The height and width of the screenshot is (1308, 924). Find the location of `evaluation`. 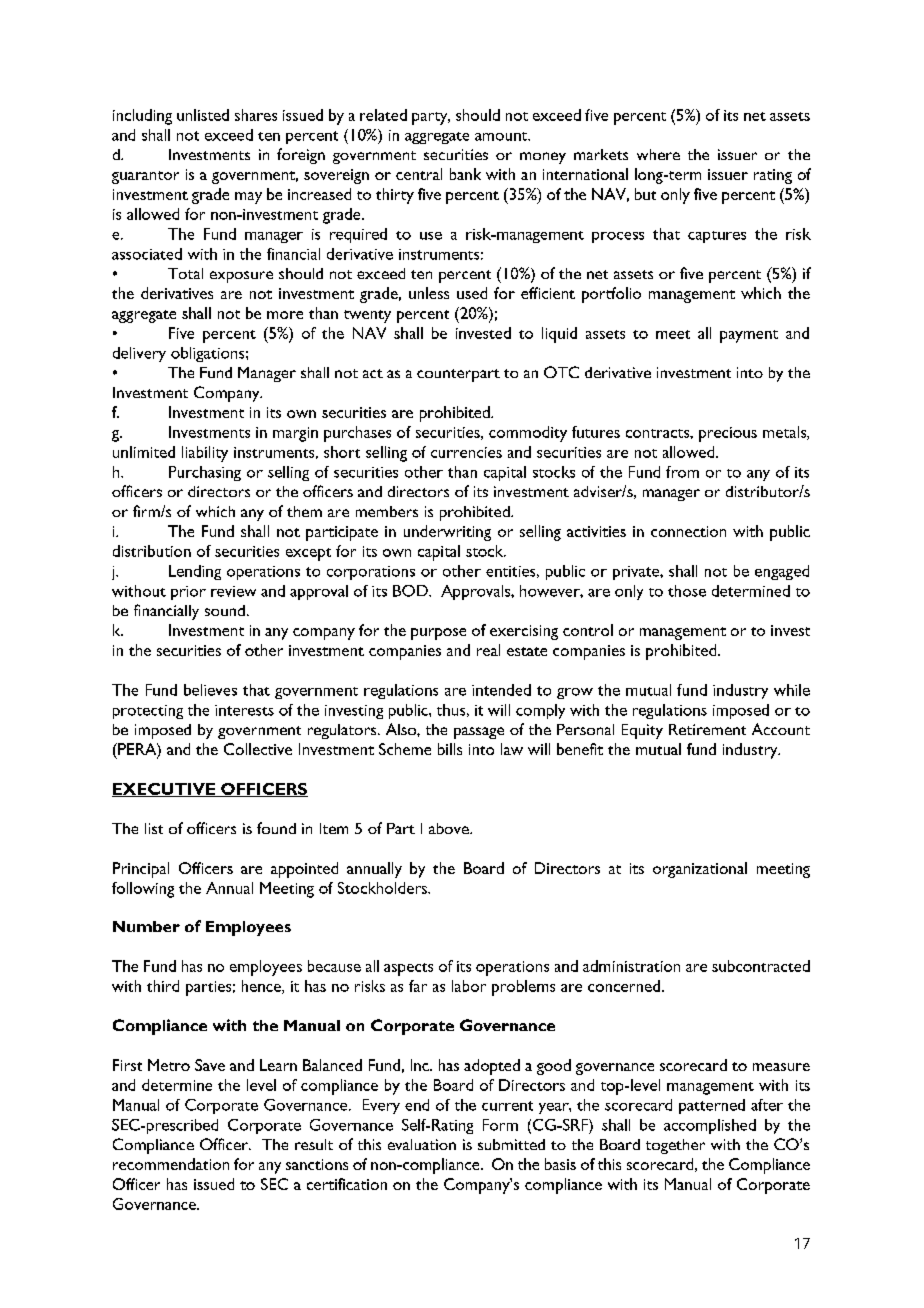

evaluation is located at coordinates (422, 1144).
